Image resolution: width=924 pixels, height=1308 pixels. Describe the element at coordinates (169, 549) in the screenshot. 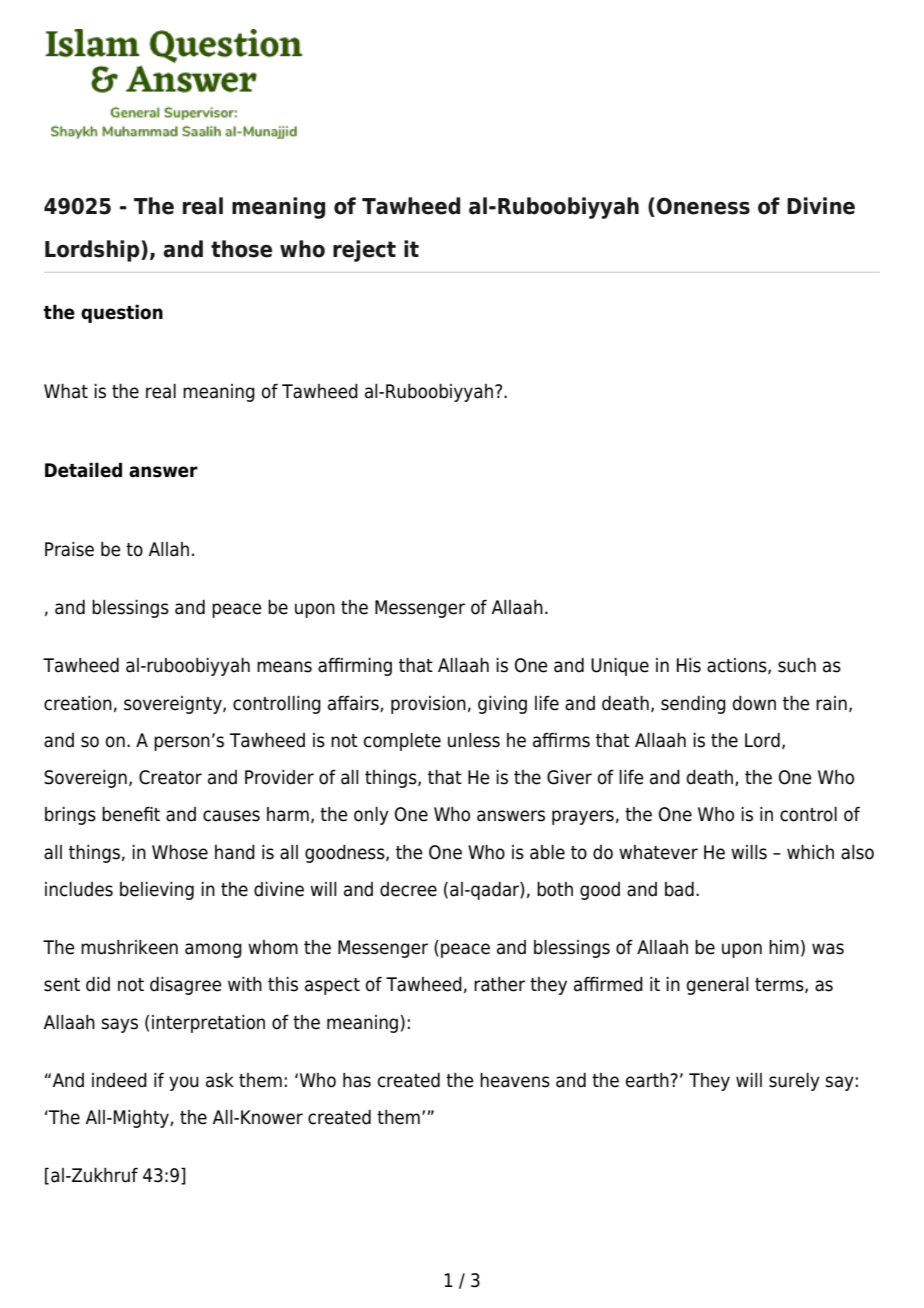

I see `Allah` at that location.
